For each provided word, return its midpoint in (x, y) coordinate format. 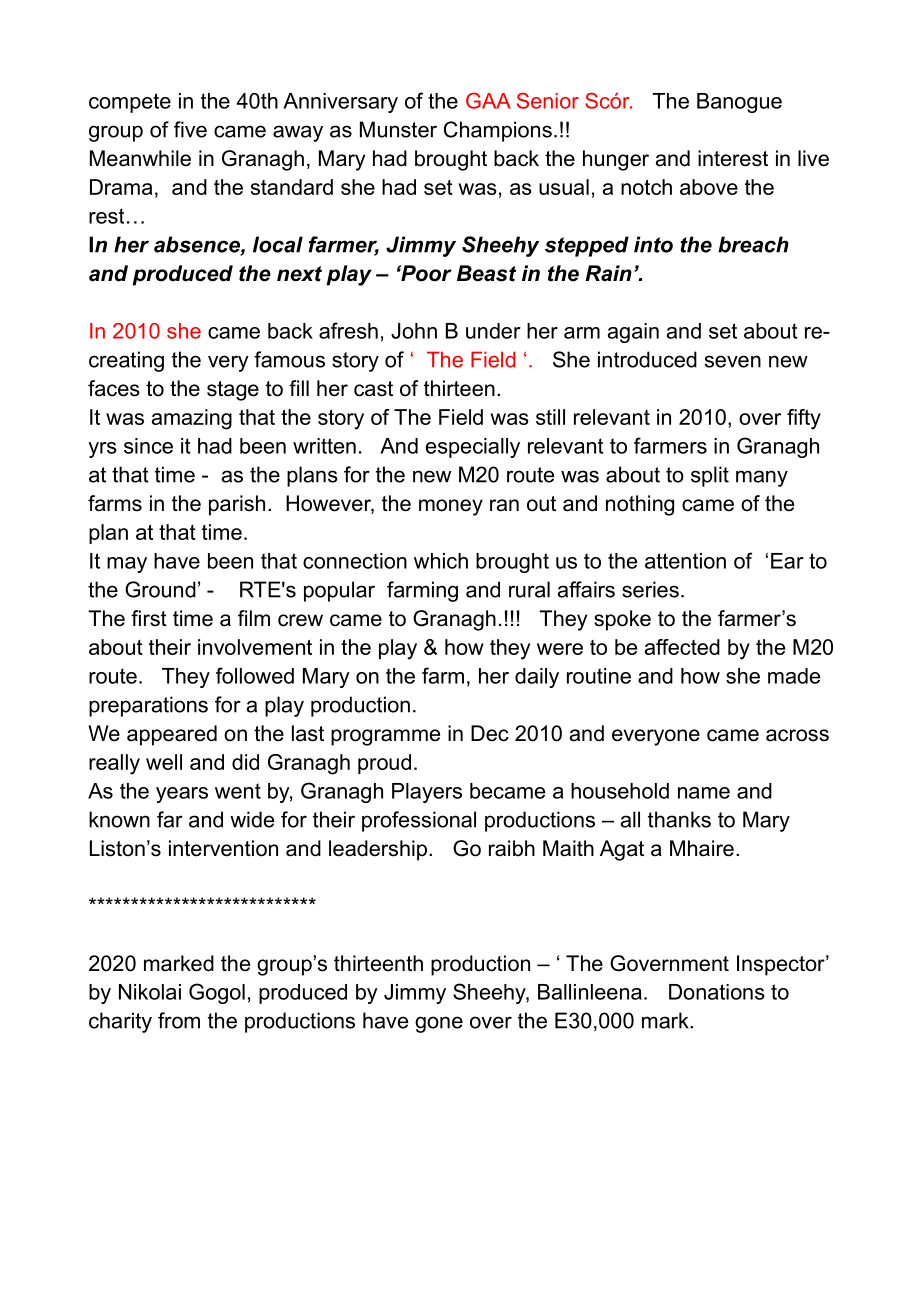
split (710, 476)
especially (473, 448)
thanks (679, 819)
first (149, 618)
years (182, 795)
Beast (486, 273)
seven (733, 361)
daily (537, 678)
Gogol (217, 993)
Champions (498, 131)
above (709, 187)
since (148, 446)
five (190, 129)
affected (682, 647)
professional (419, 821)
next (299, 274)
